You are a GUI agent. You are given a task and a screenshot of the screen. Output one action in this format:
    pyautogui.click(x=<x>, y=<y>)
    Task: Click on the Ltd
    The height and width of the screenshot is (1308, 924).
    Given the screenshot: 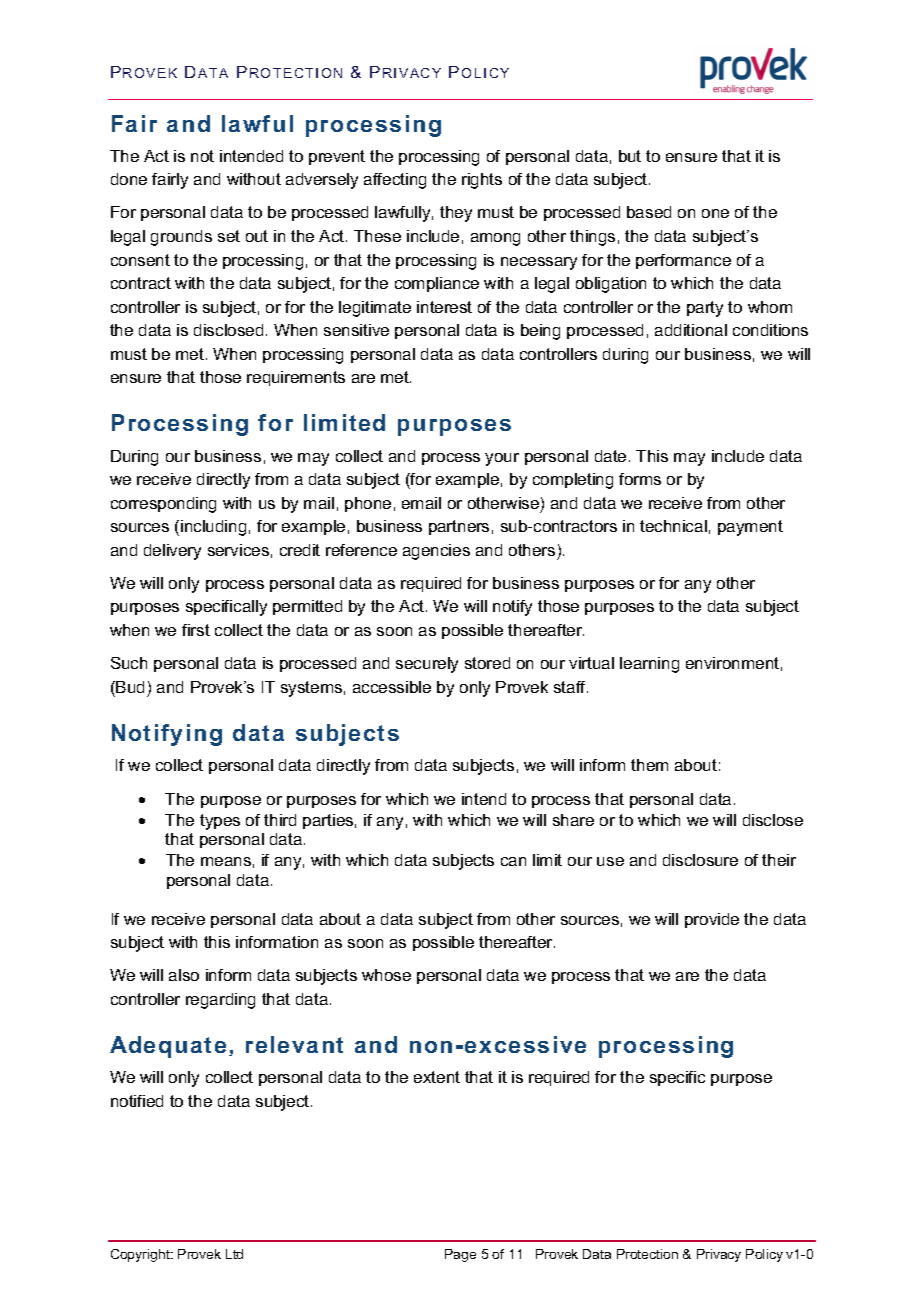 What is the action you would take?
    pyautogui.click(x=234, y=1254)
